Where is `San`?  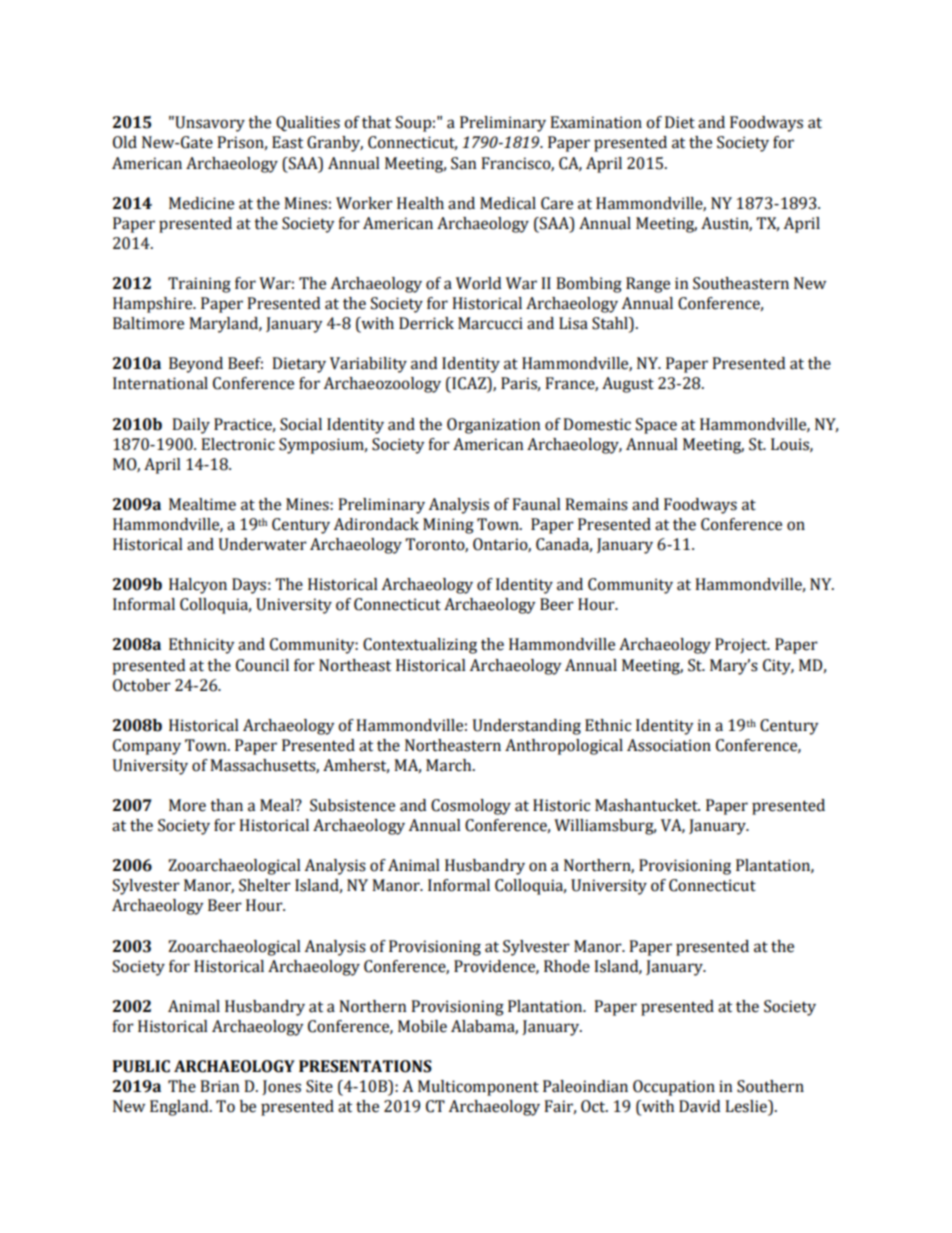
San is located at coordinates (464, 163).
